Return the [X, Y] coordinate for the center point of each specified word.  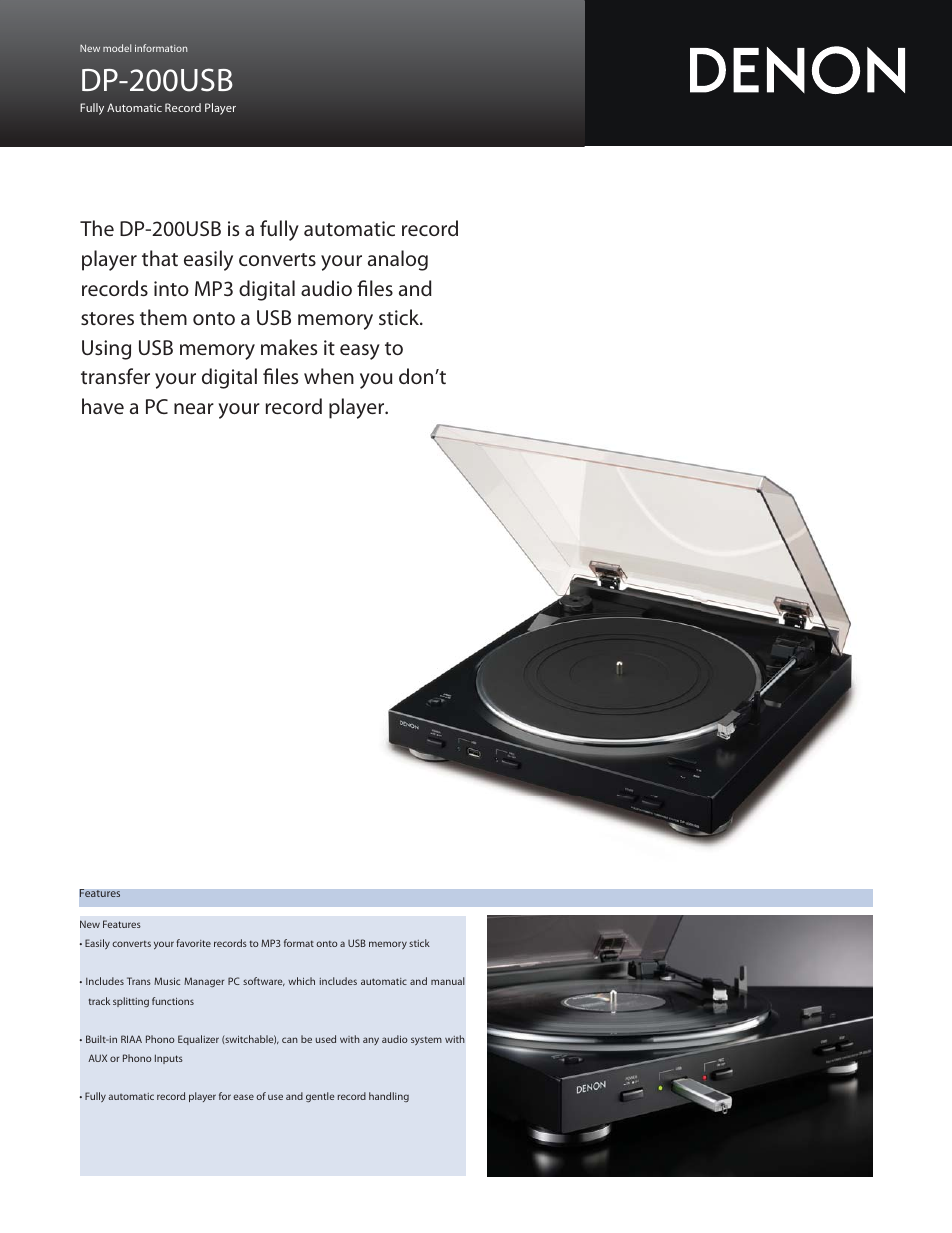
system [426, 1040]
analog [398, 260]
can [290, 1040]
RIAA [131, 1039]
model [117, 48]
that [160, 258]
